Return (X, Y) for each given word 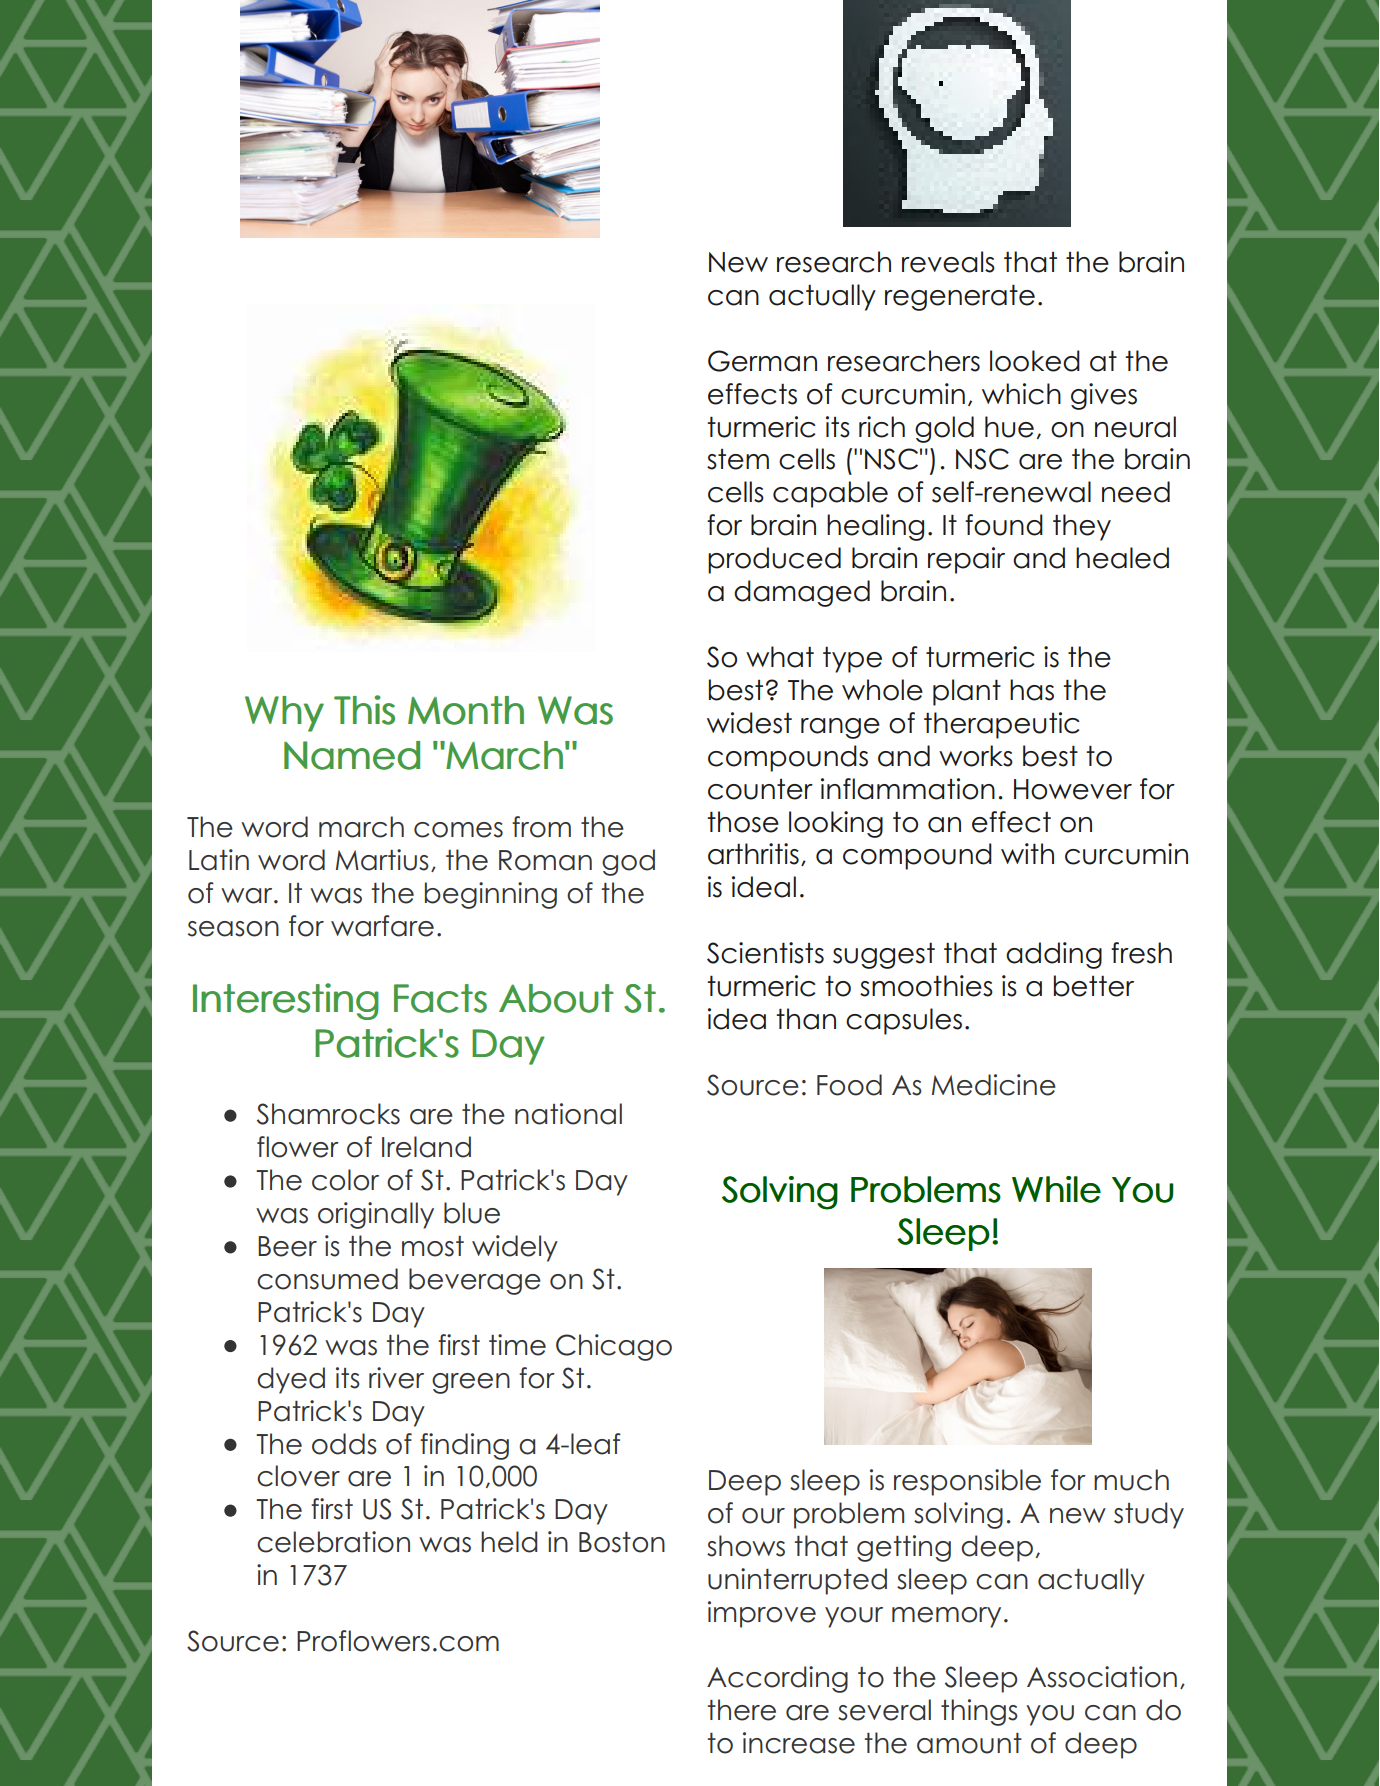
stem (738, 459)
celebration (333, 1542)
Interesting (286, 1001)
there (742, 1710)
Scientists (765, 953)
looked (1035, 361)
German (762, 361)
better (1094, 986)
